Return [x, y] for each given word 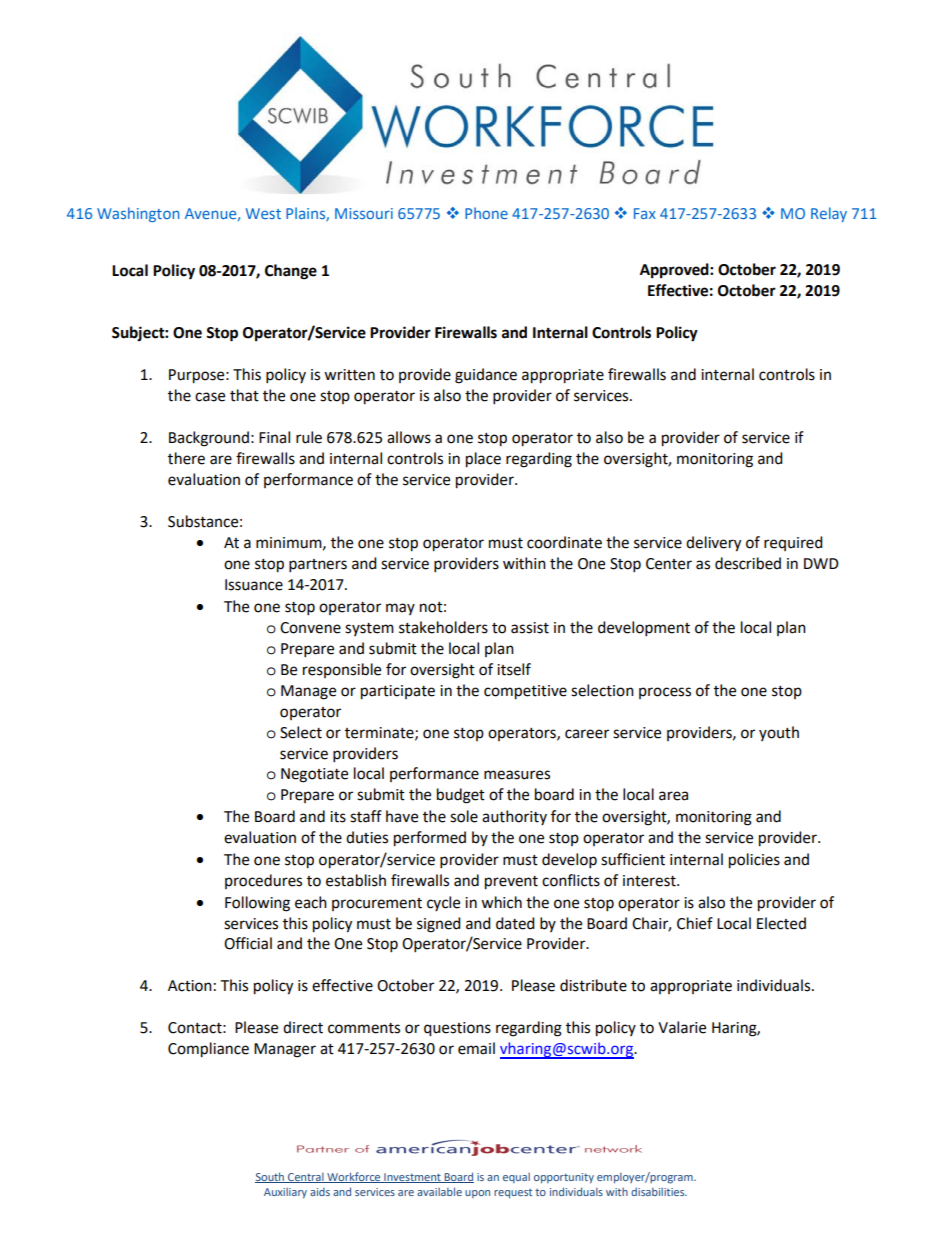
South [270, 1177]
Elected [781, 923]
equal [516, 1177]
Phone [486, 213]
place [483, 460]
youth [779, 733]
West [263, 213]
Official [248, 943]
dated [515, 923]
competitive [525, 692]
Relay [829, 214]
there [186, 458]
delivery [713, 544]
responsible [342, 670]
